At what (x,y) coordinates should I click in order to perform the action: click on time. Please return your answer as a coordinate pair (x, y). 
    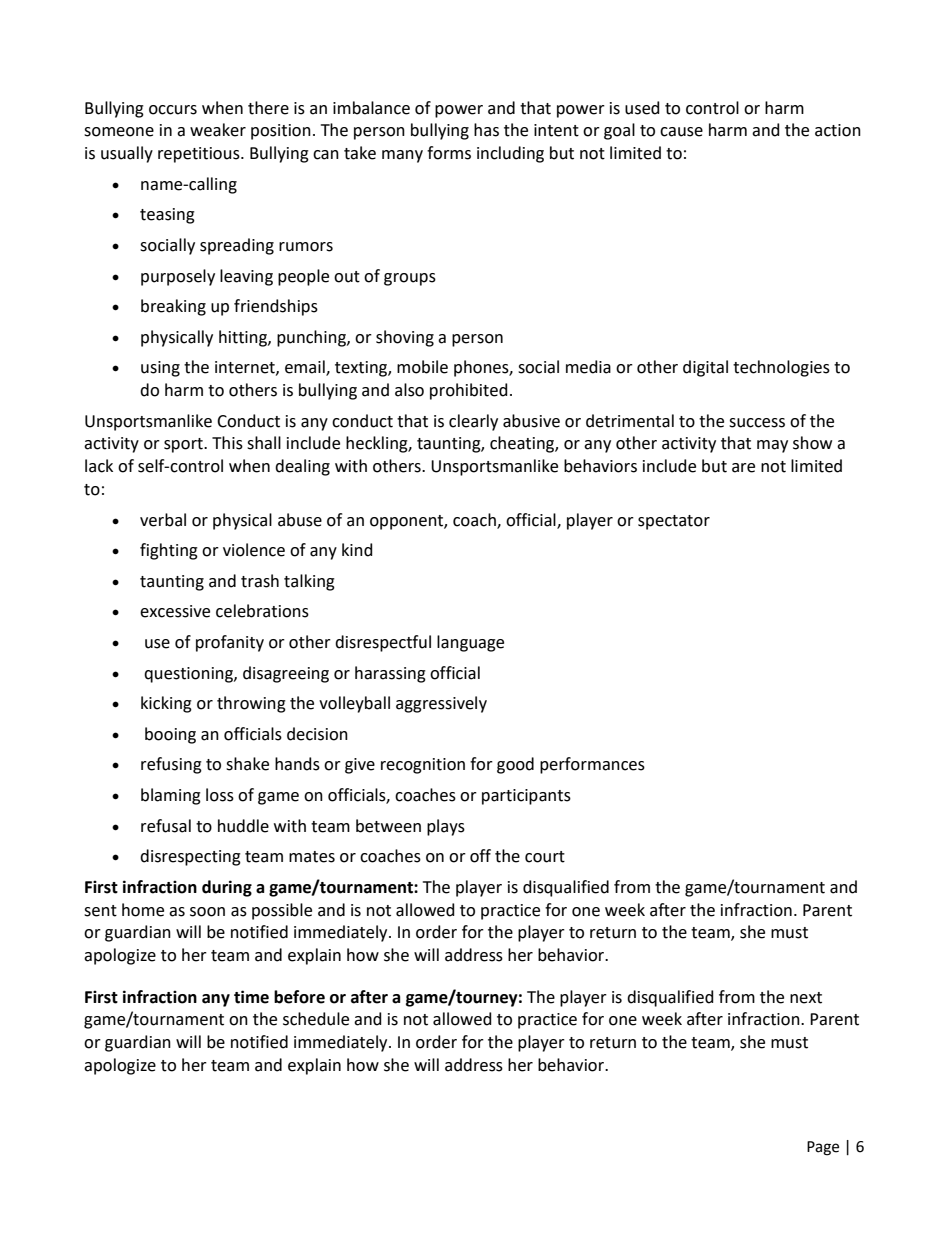
    Looking at the image, I should click on (251, 997).
